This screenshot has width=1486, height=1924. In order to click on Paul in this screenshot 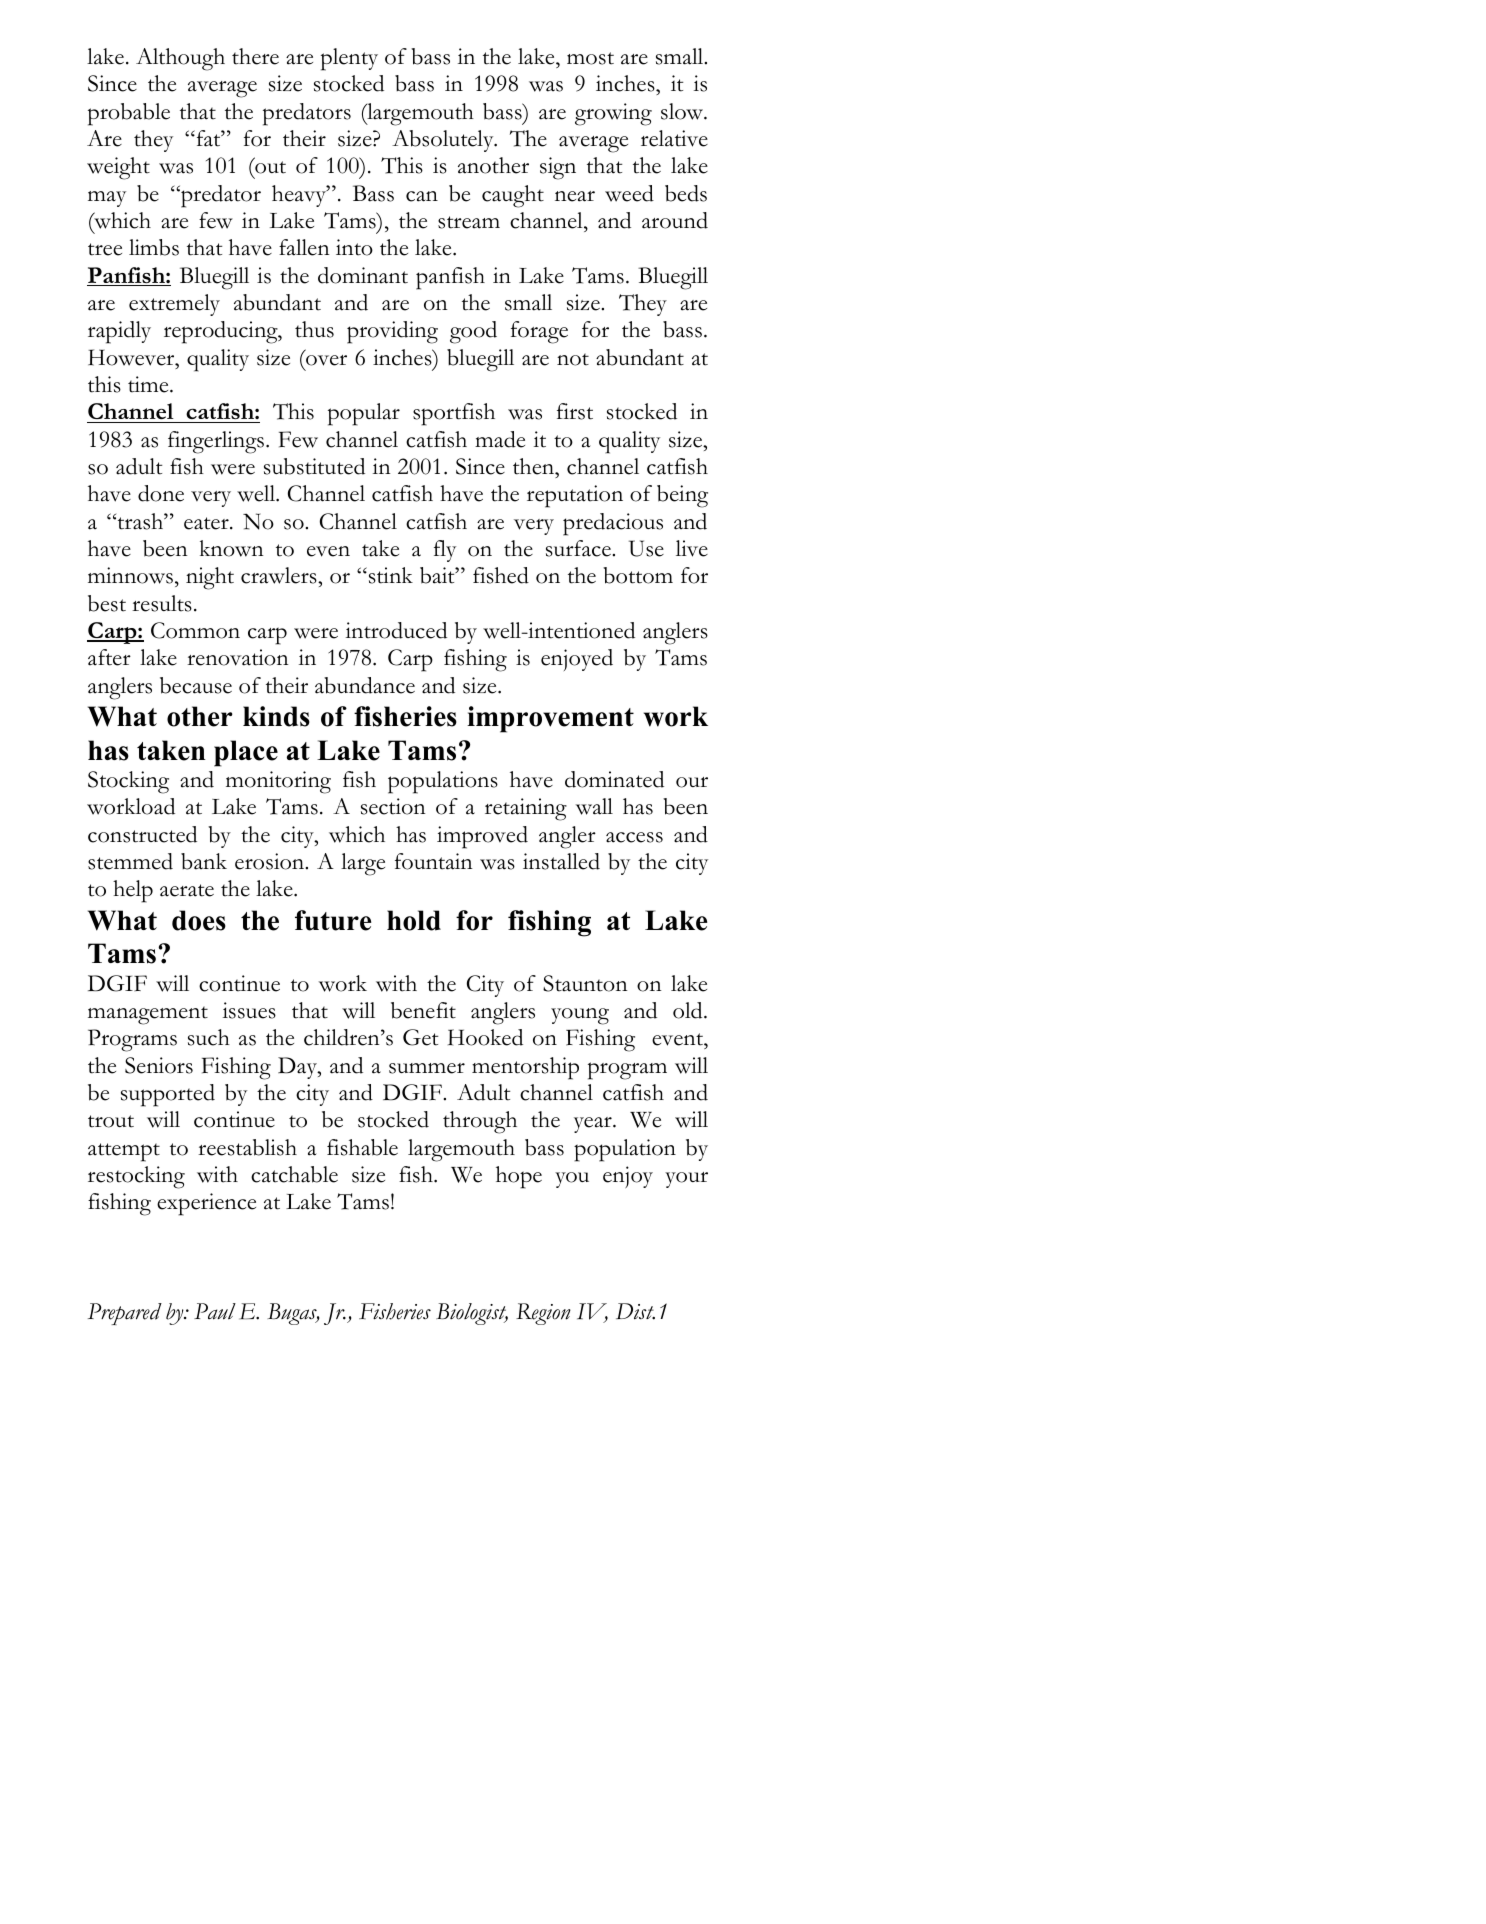, I will do `click(215, 1311)`.
